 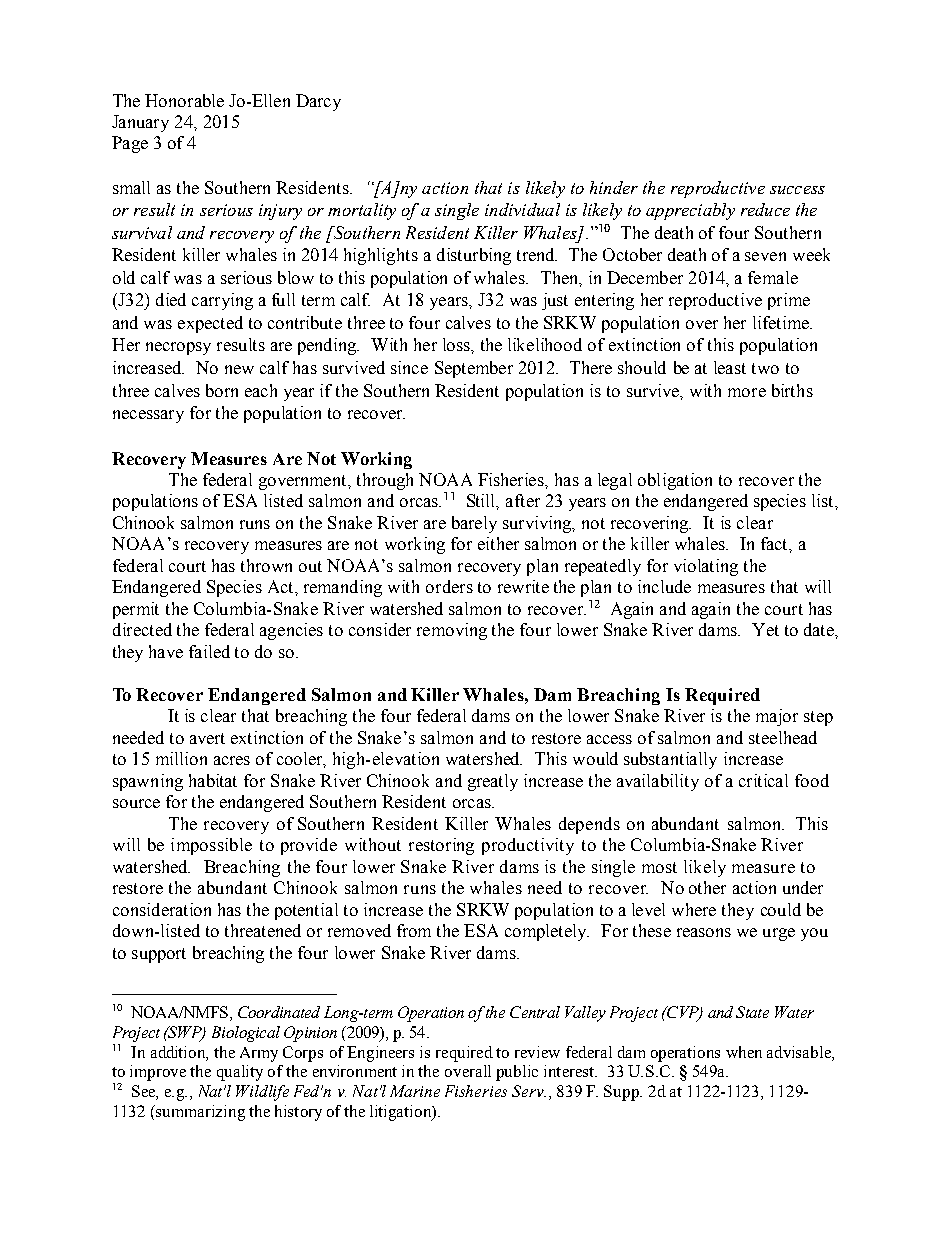 What do you see at coordinates (517, 1073) in the document?
I see `public` at bounding box center [517, 1073].
